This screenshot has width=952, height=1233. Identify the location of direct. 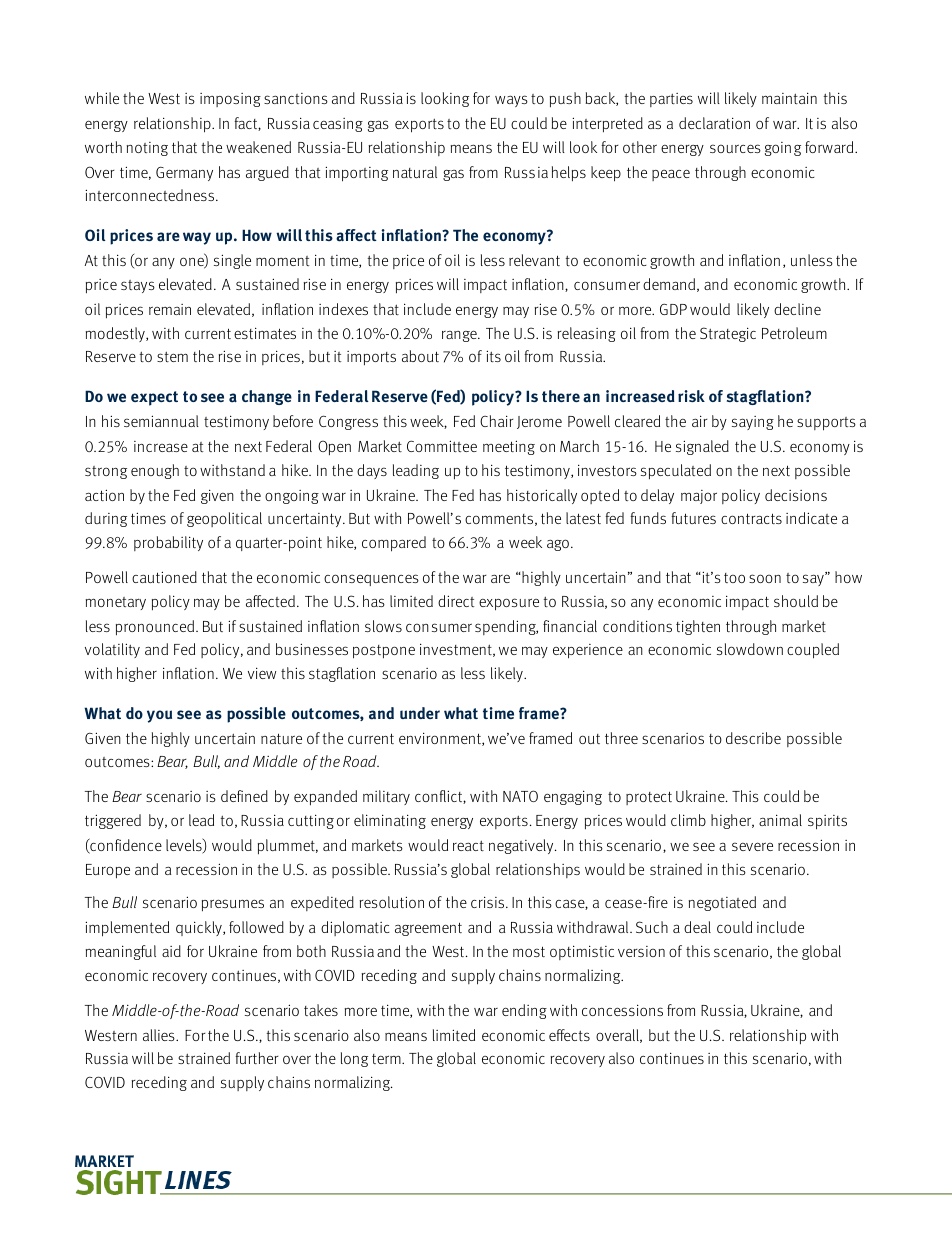
(456, 601).
